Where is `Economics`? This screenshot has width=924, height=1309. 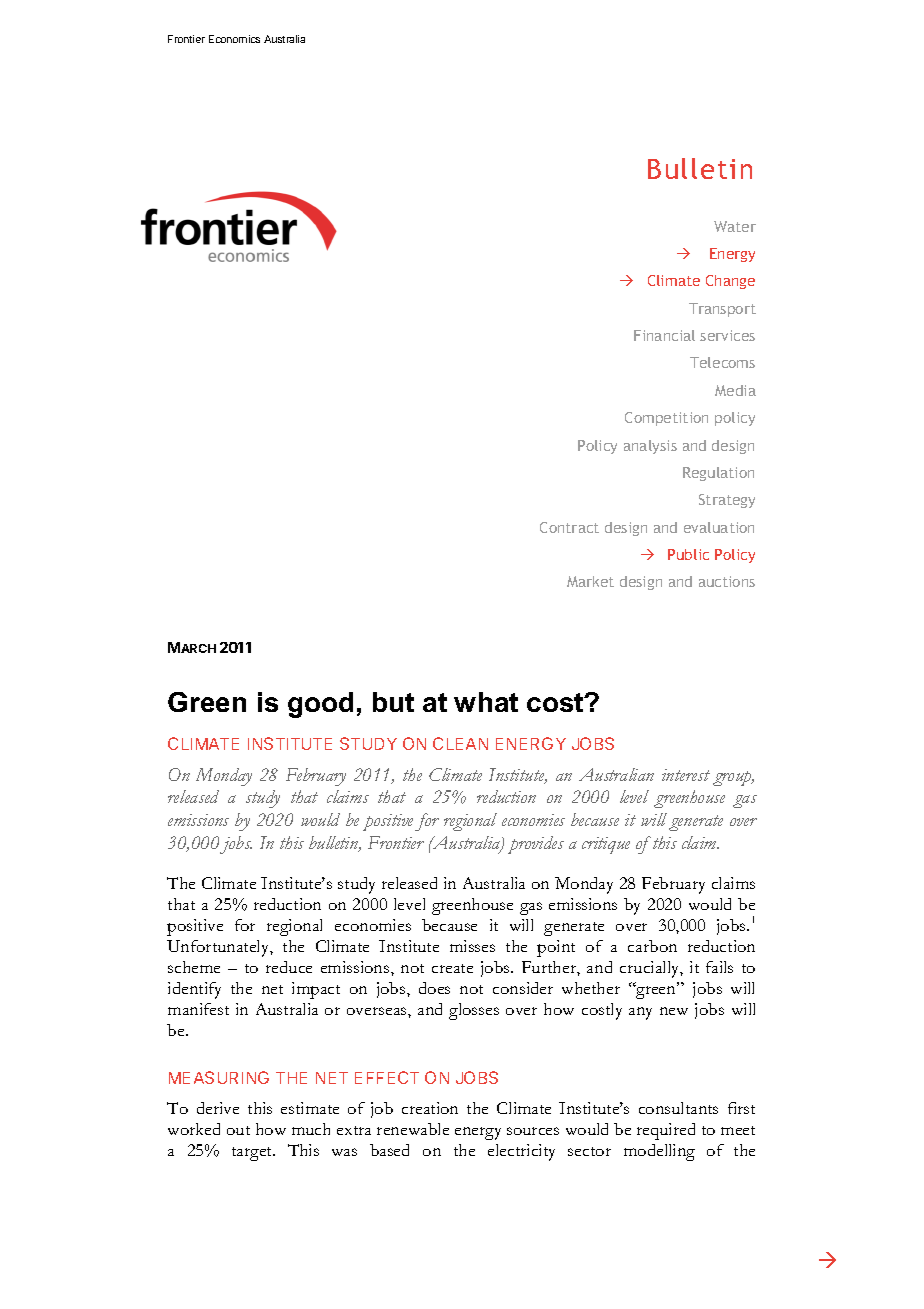 Economics is located at coordinates (234, 39).
